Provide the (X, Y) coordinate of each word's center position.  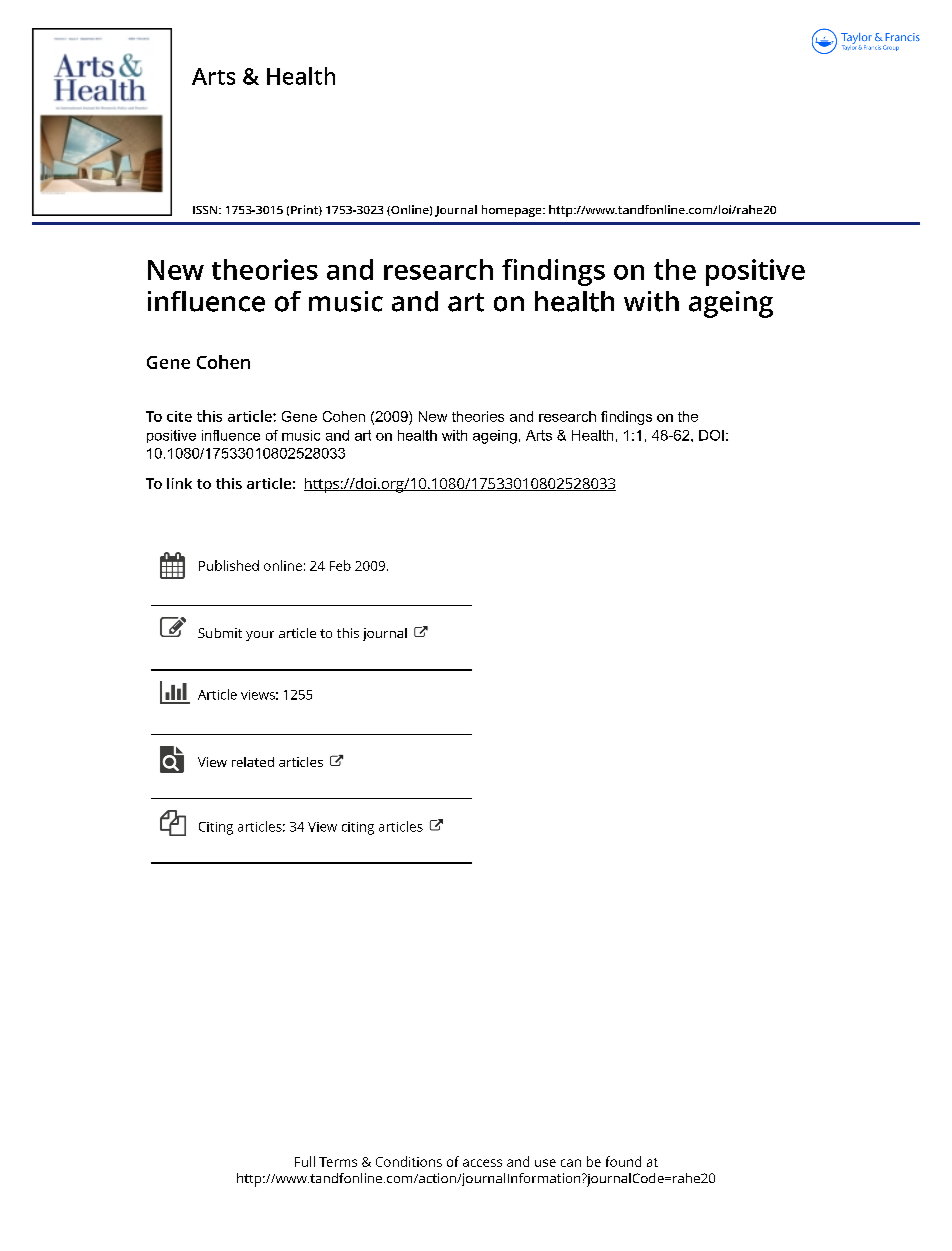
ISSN (206, 210)
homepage (513, 211)
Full (305, 1161)
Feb (340, 565)
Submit (220, 633)
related (253, 762)
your (260, 636)
